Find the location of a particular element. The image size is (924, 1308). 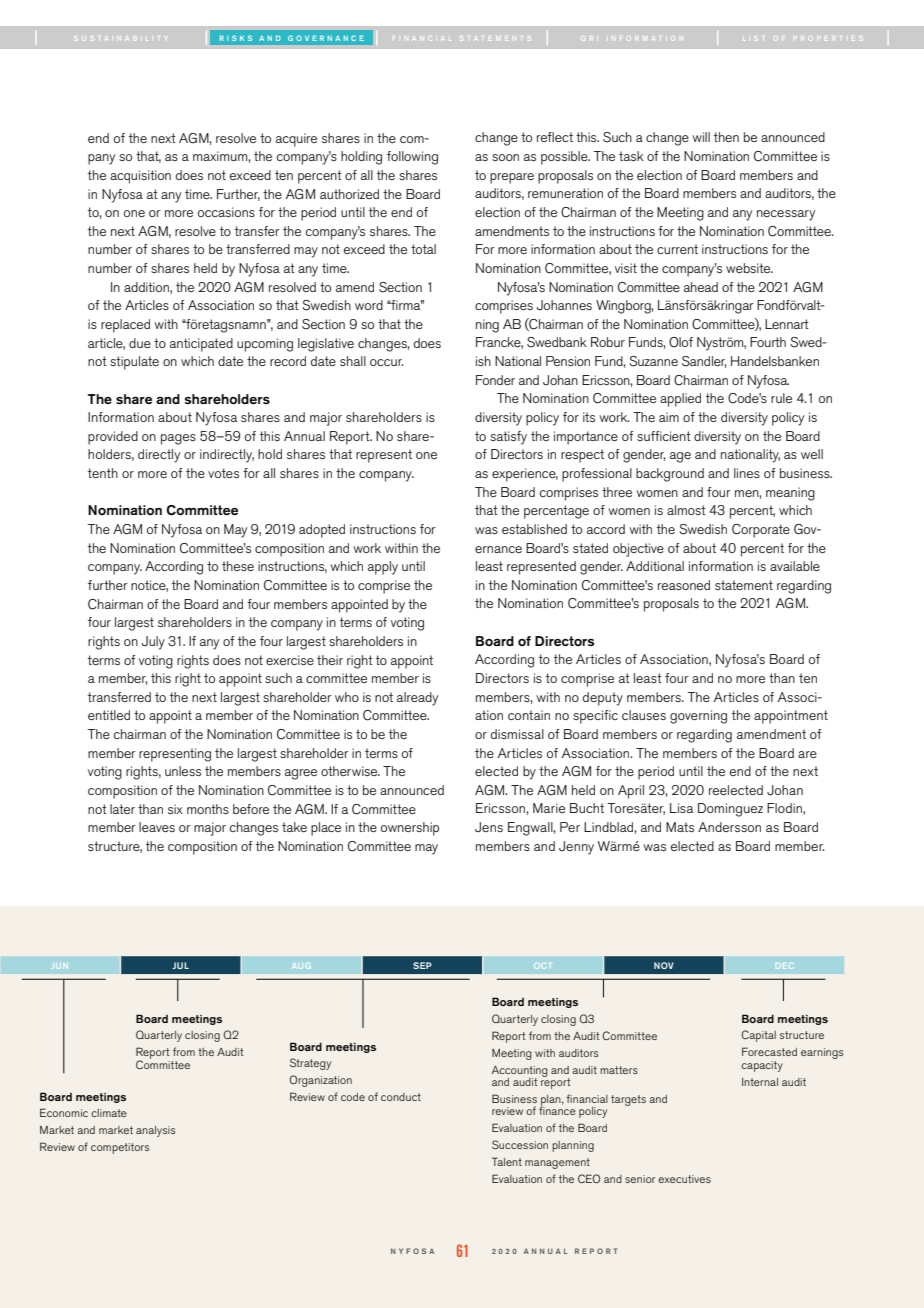

following is located at coordinates (412, 158).
